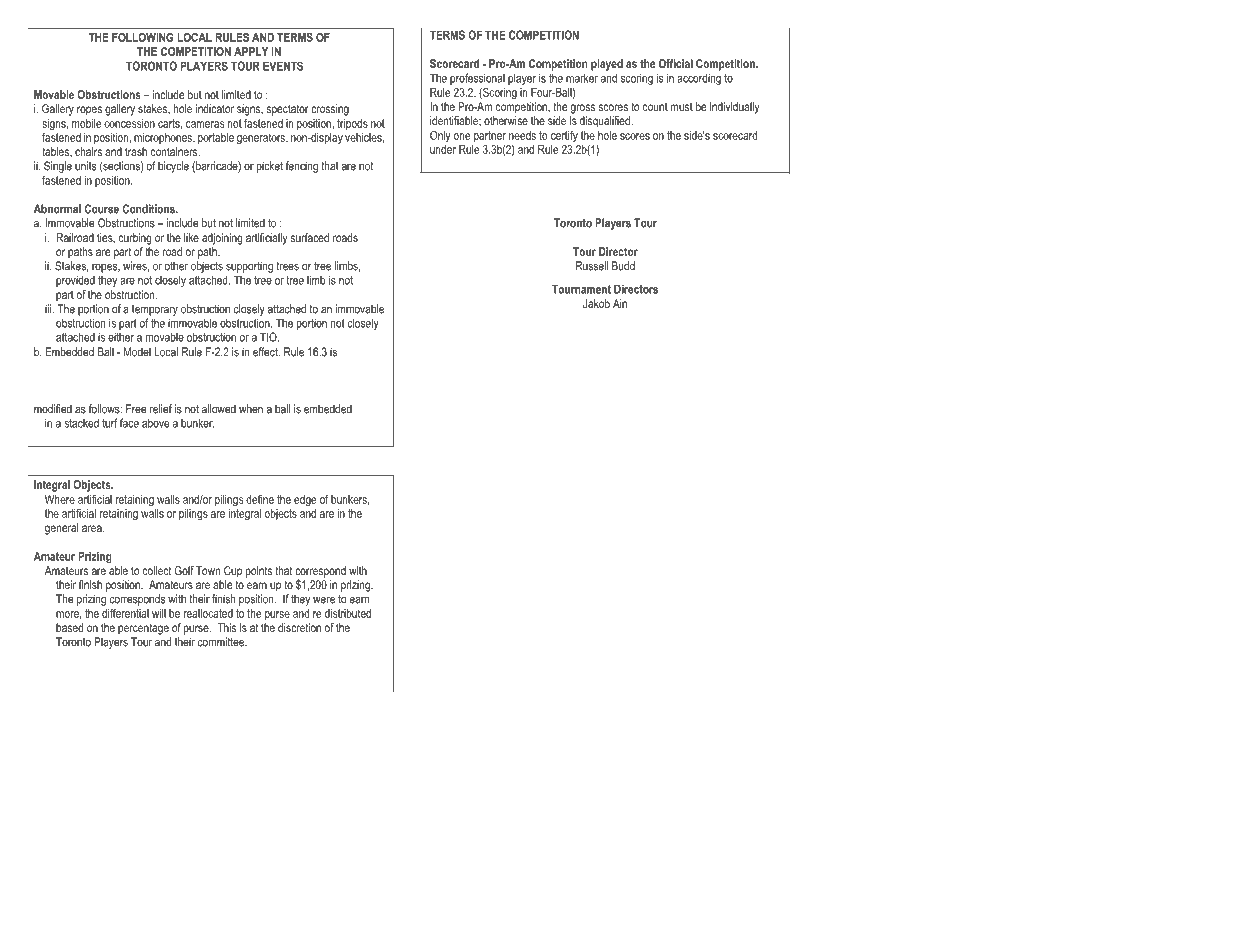 Image resolution: width=1233 pixels, height=952 pixels. What do you see at coordinates (121, 337) in the screenshot?
I see `either` at bounding box center [121, 337].
